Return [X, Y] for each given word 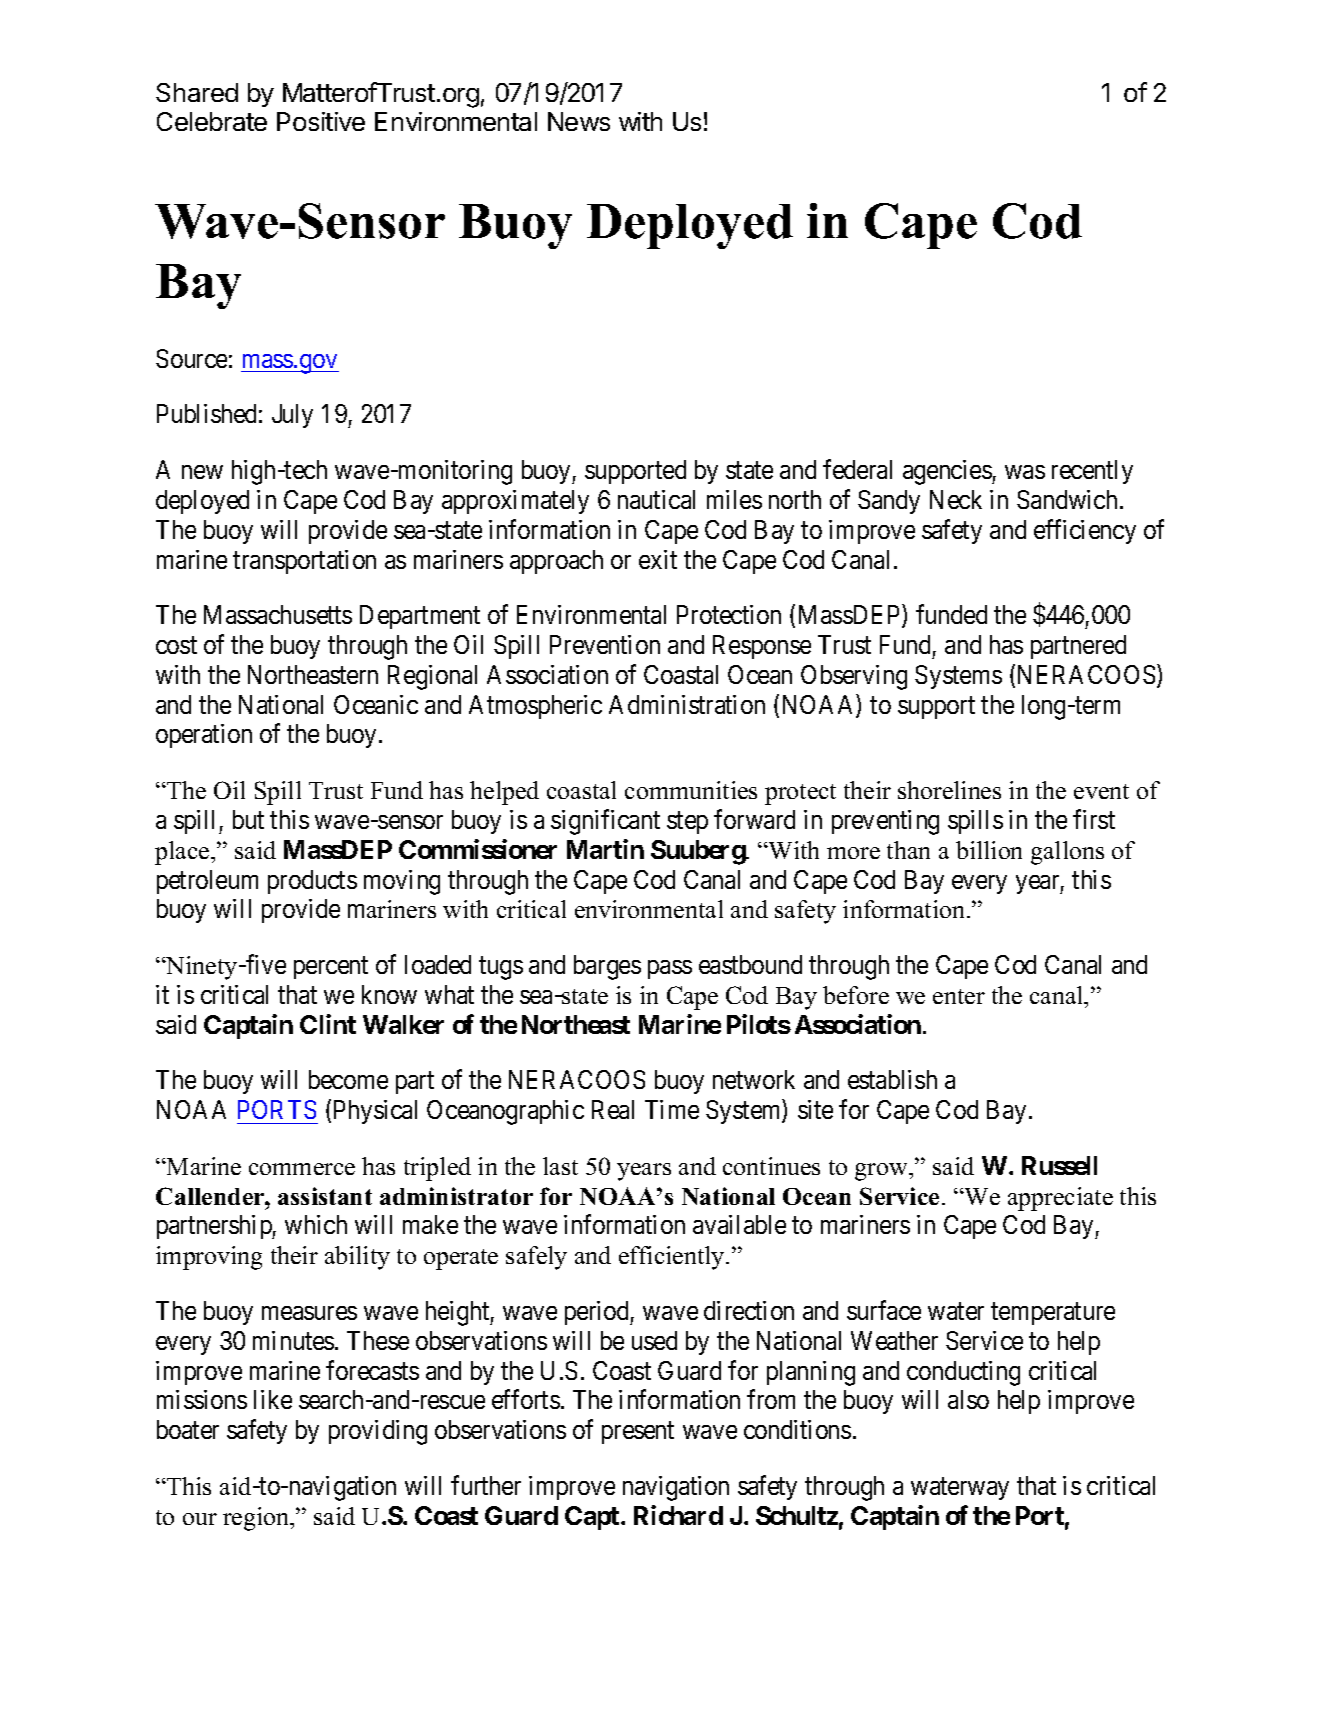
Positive [321, 121]
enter [959, 996]
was [1025, 472]
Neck [956, 499]
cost [176, 645]
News [579, 121]
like [273, 1399]
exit [658, 559]
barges [607, 967]
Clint [328, 1024]
